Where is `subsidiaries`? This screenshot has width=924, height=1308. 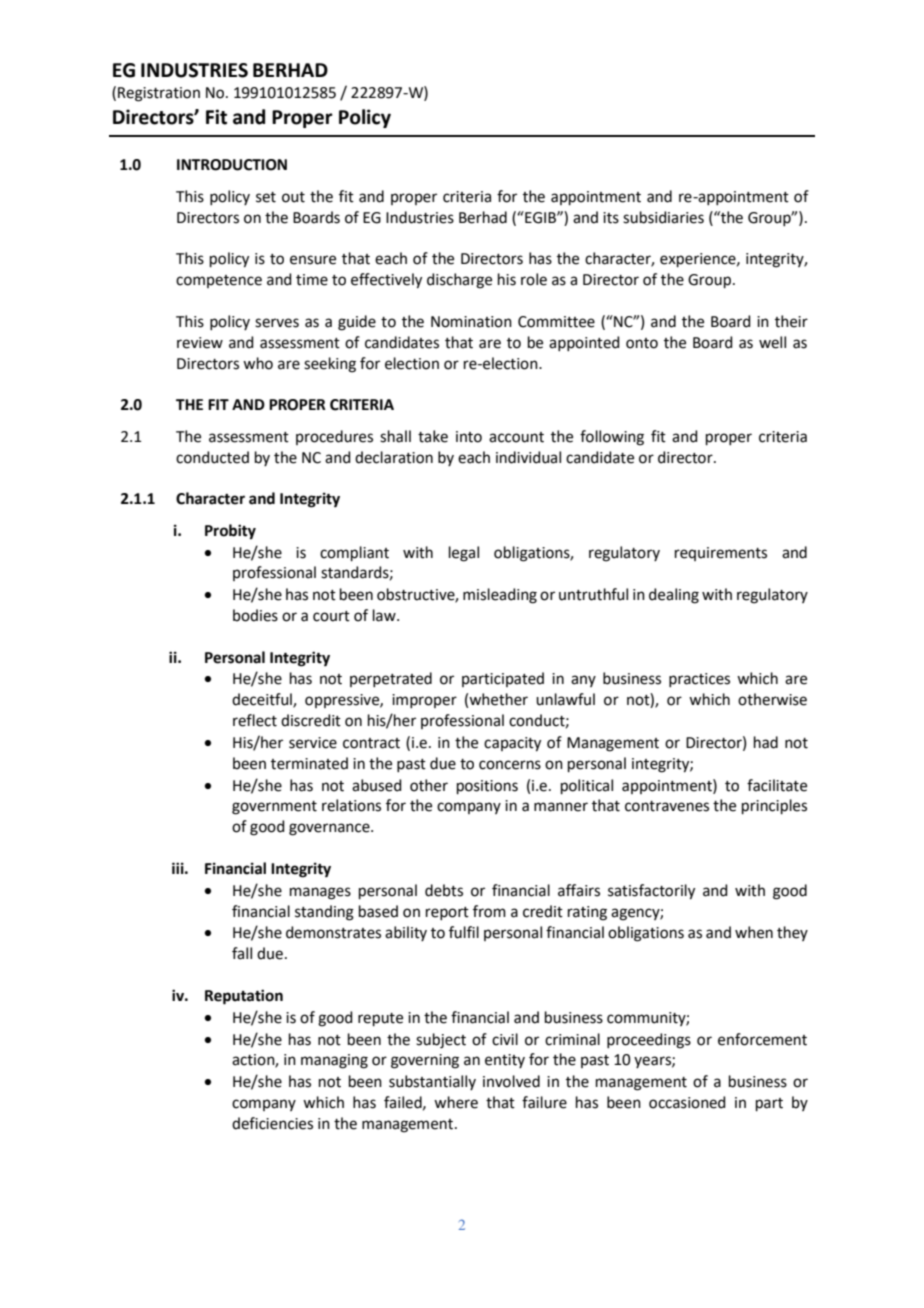 subsidiaries is located at coordinates (663, 217).
